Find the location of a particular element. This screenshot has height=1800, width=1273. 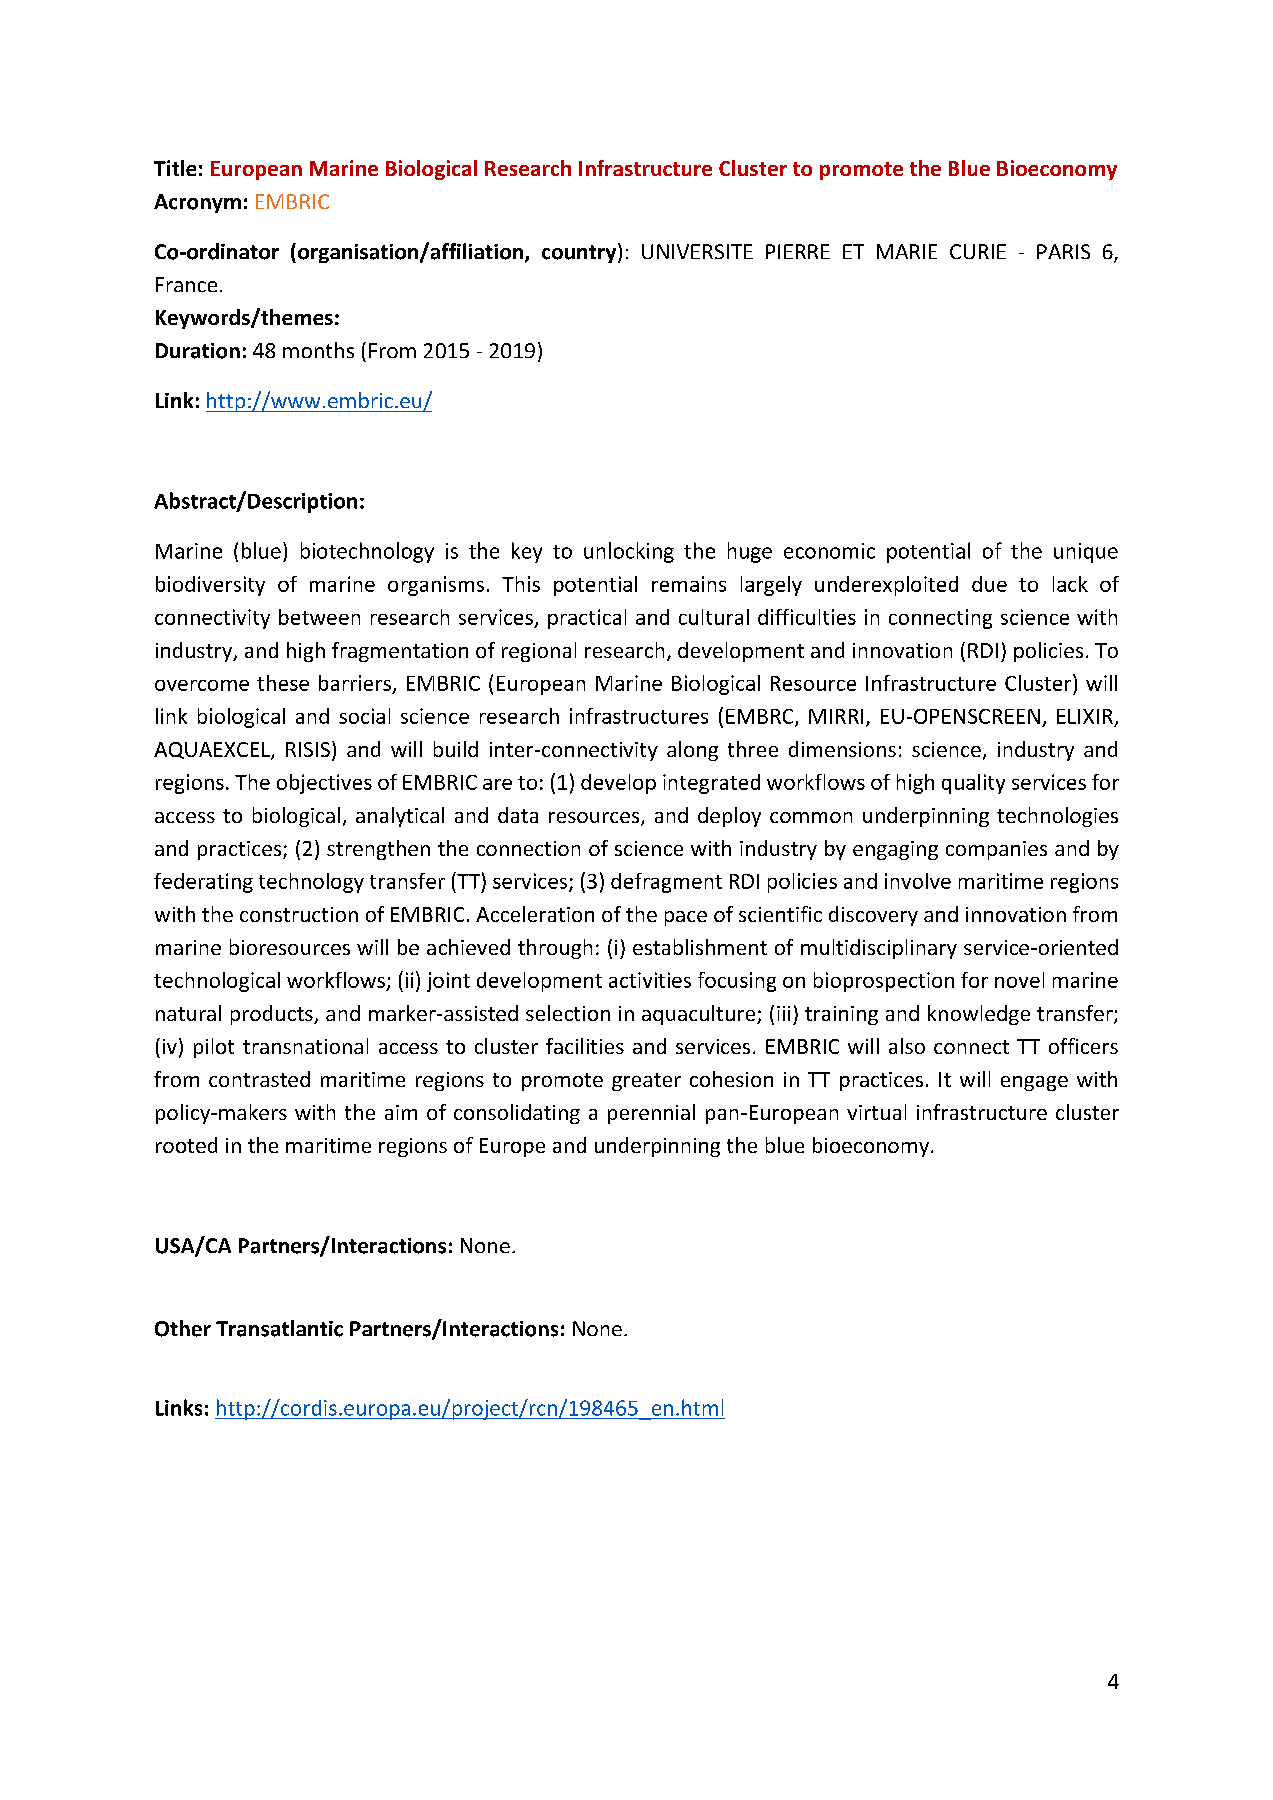

perennial is located at coordinates (651, 1114).
